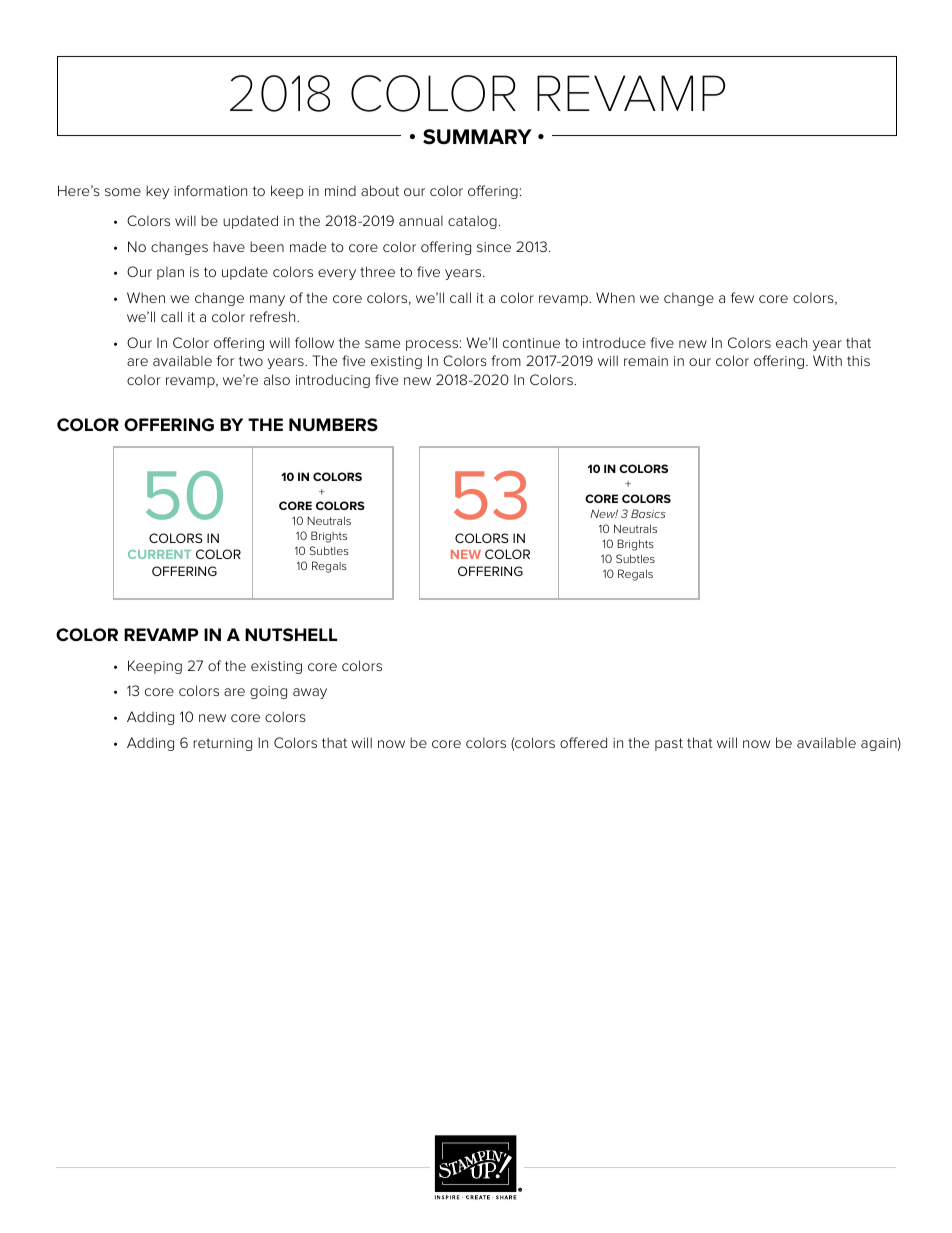 This screenshot has width=952, height=1233. I want to click on SUMMARY, so click(477, 137).
